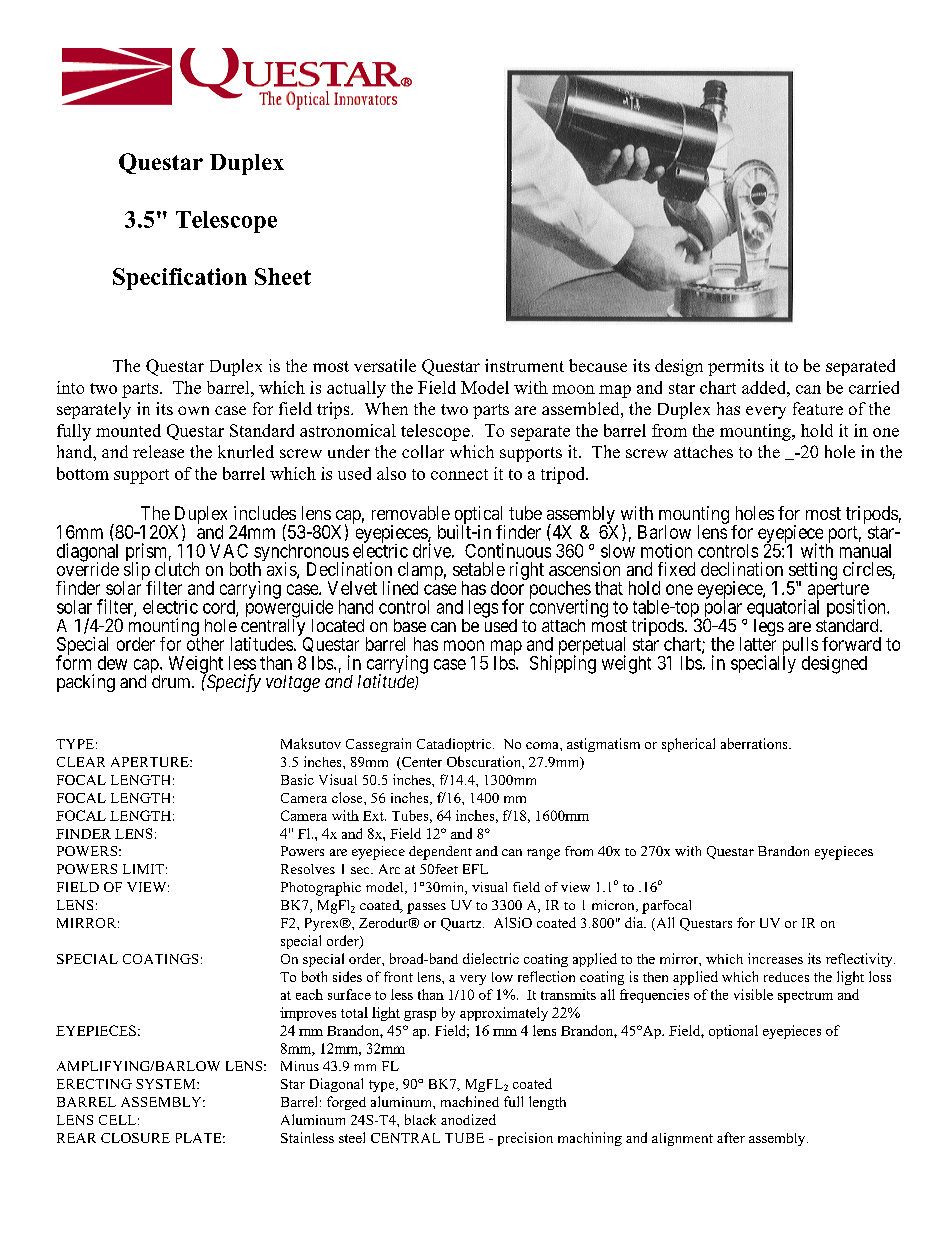  Describe the element at coordinates (812, 572) in the image. I see `setting` at that location.
